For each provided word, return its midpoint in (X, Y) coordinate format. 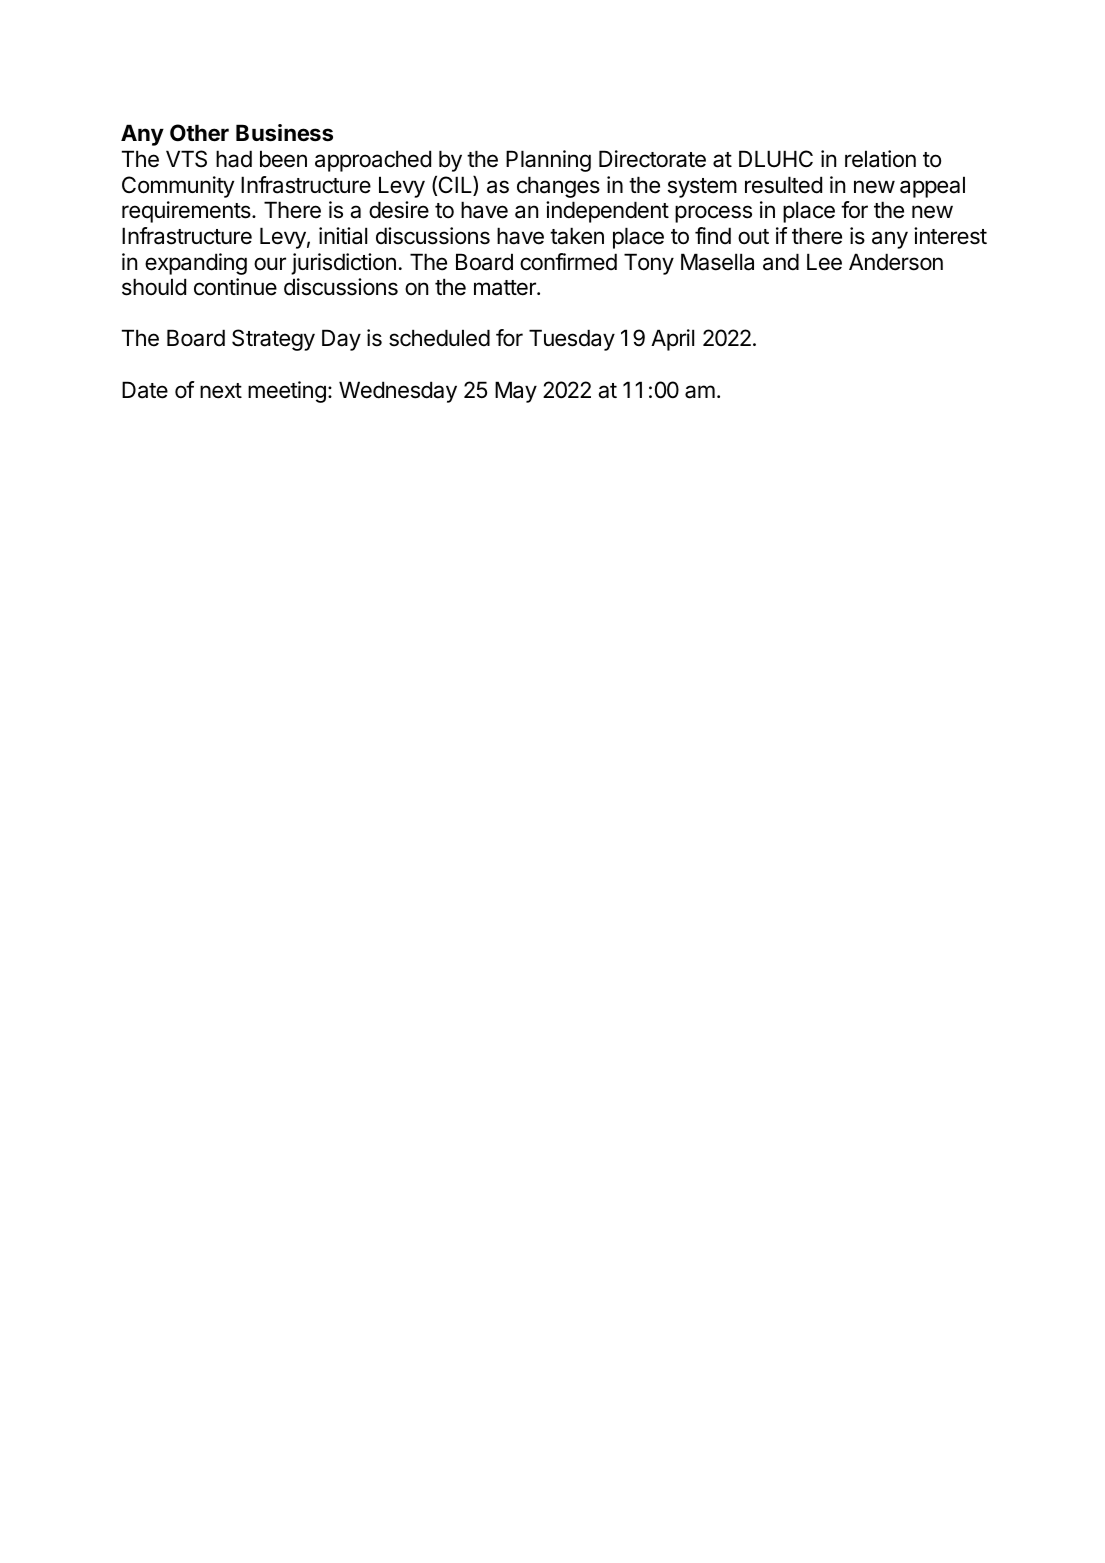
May (516, 392)
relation (880, 159)
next (221, 391)
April (672, 340)
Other (199, 133)
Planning (548, 161)
